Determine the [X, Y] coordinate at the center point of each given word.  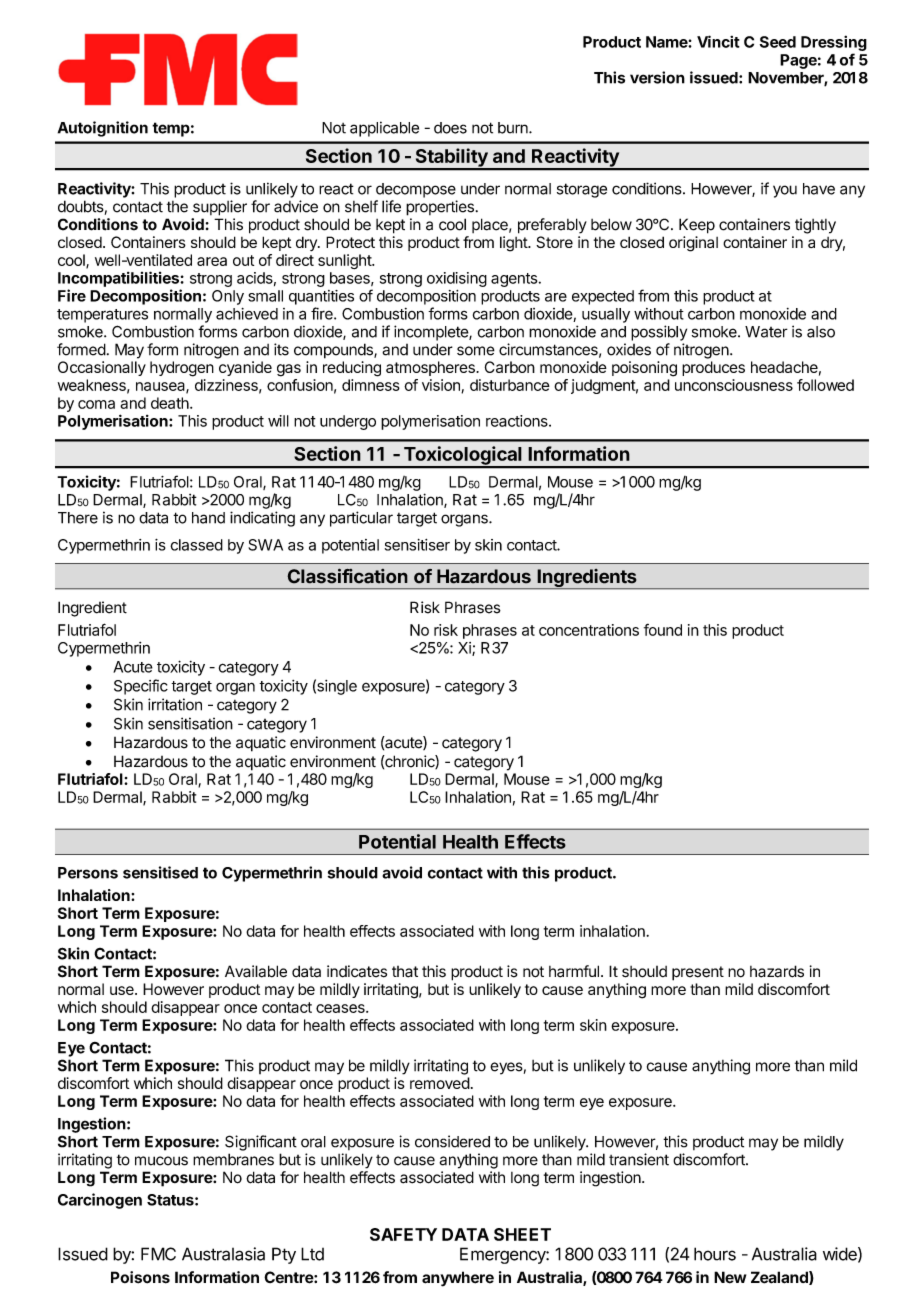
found [663, 630]
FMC [158, 1254]
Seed [778, 42]
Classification [347, 576]
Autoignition [103, 129]
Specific [141, 687]
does [450, 128]
